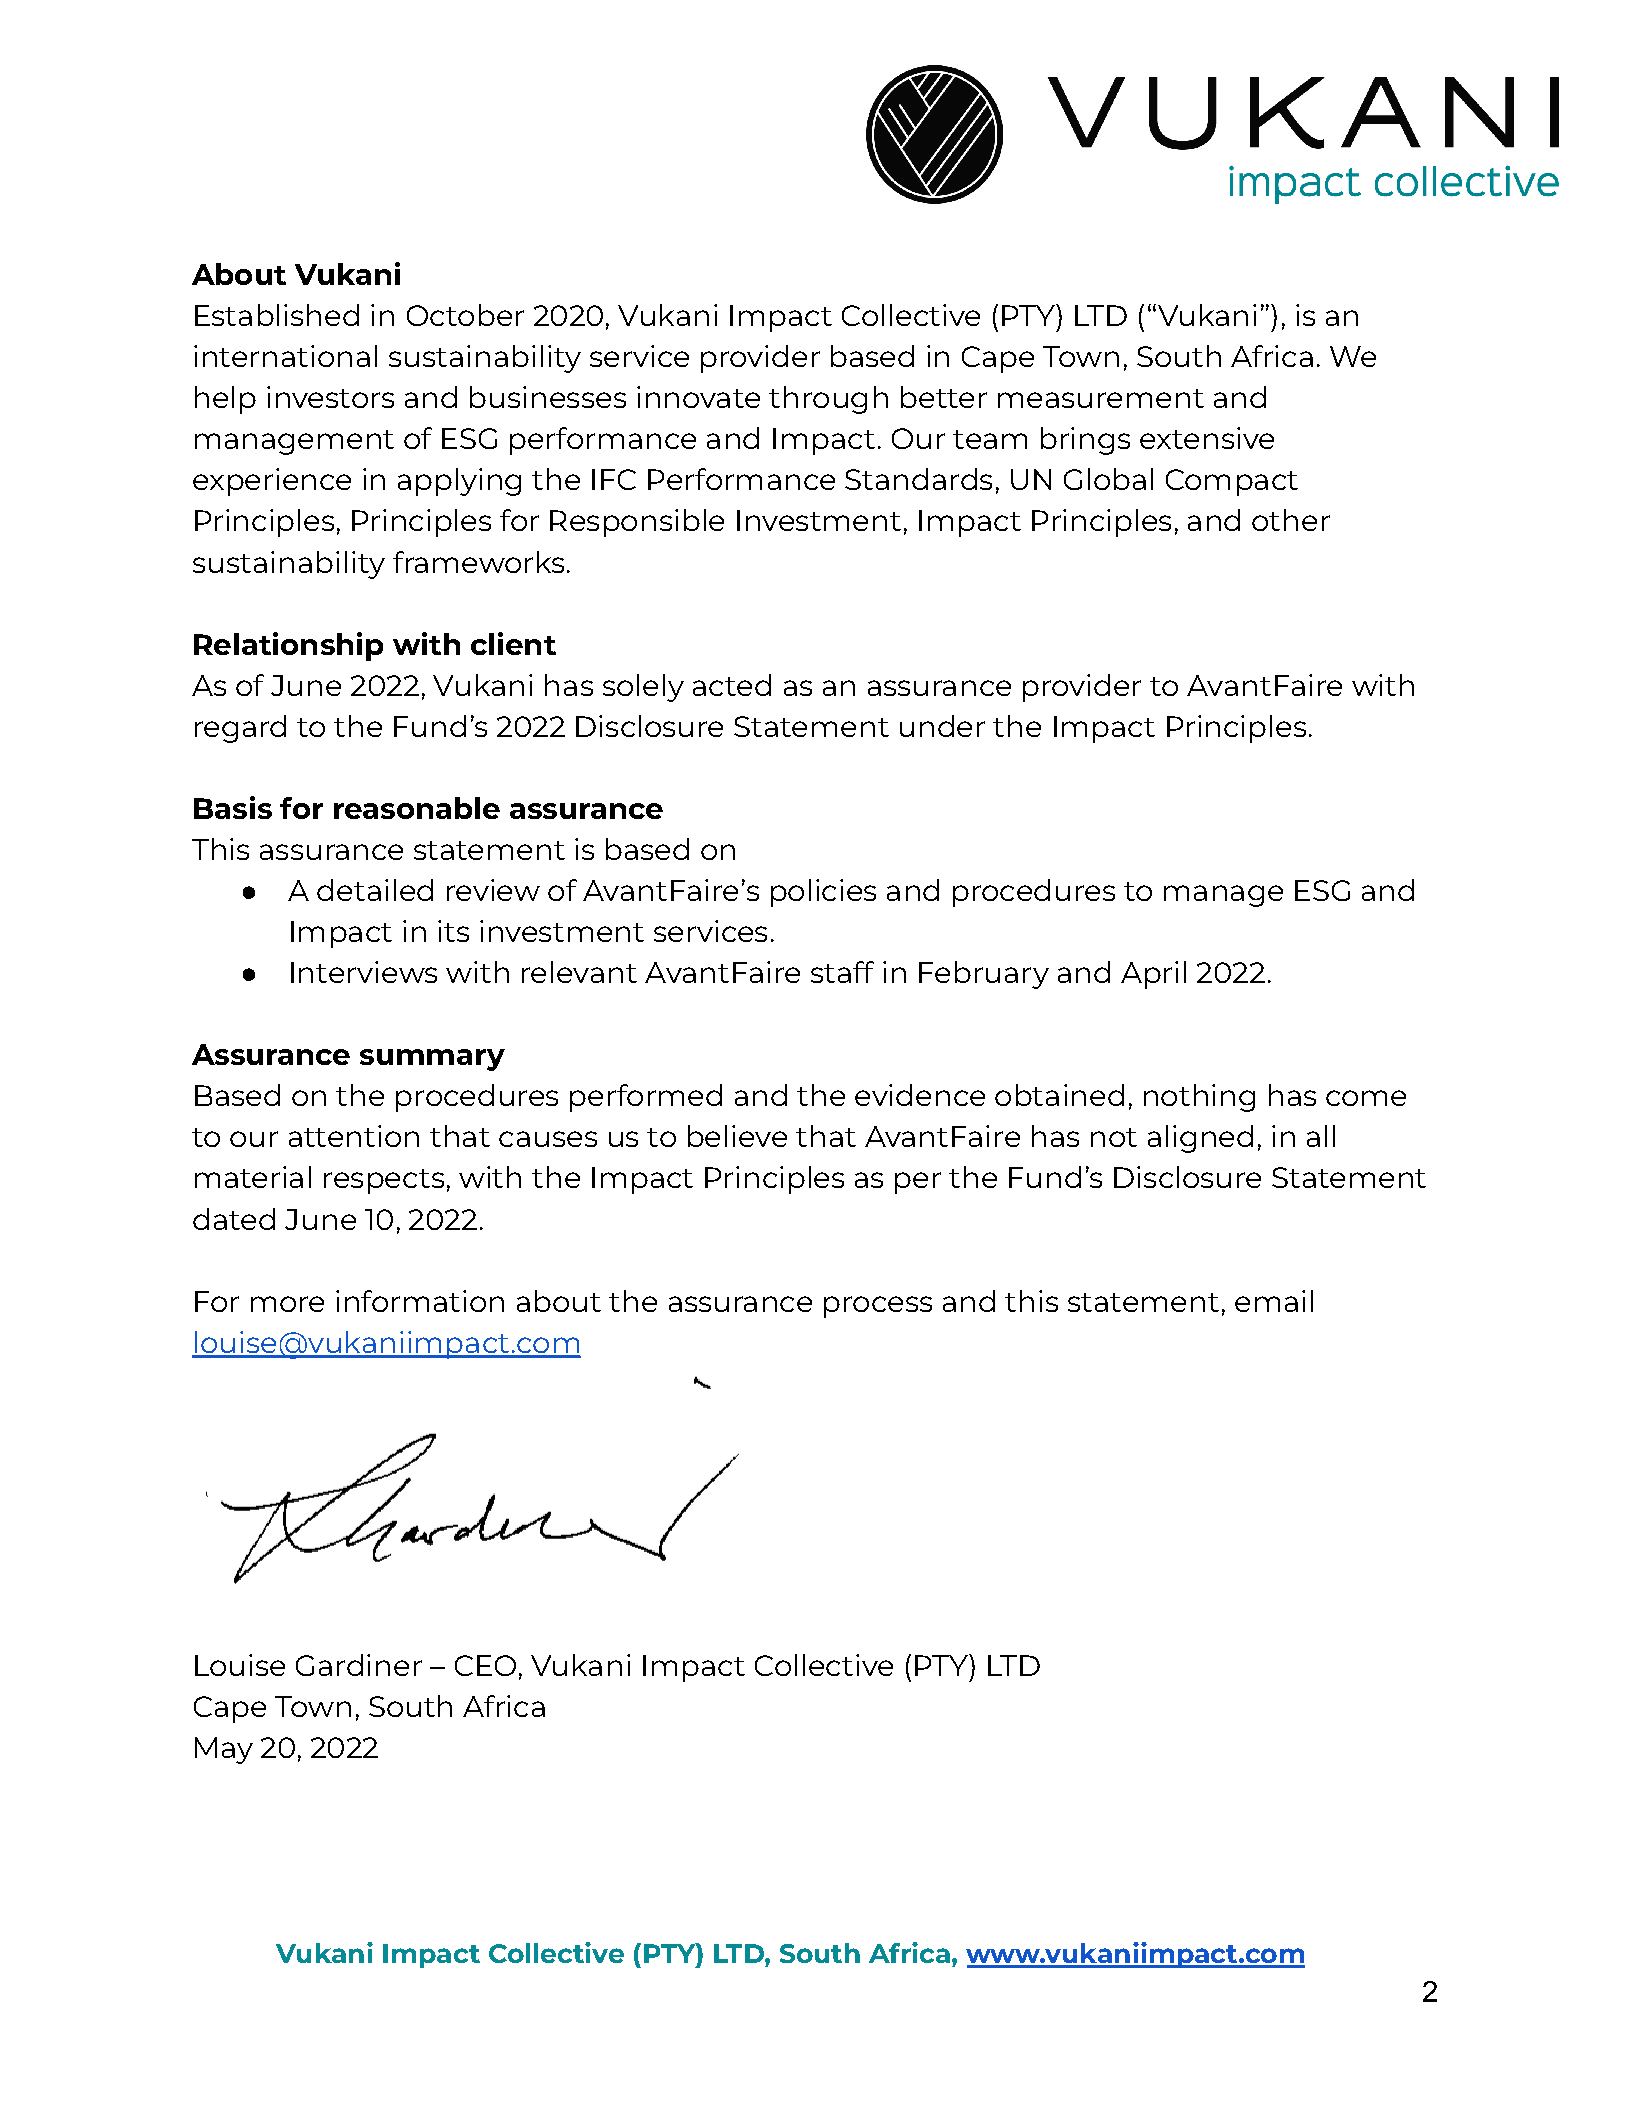 Image resolution: width=1630 pixels, height=2109 pixels. What do you see at coordinates (732, 685) in the image?
I see `acted` at bounding box center [732, 685].
